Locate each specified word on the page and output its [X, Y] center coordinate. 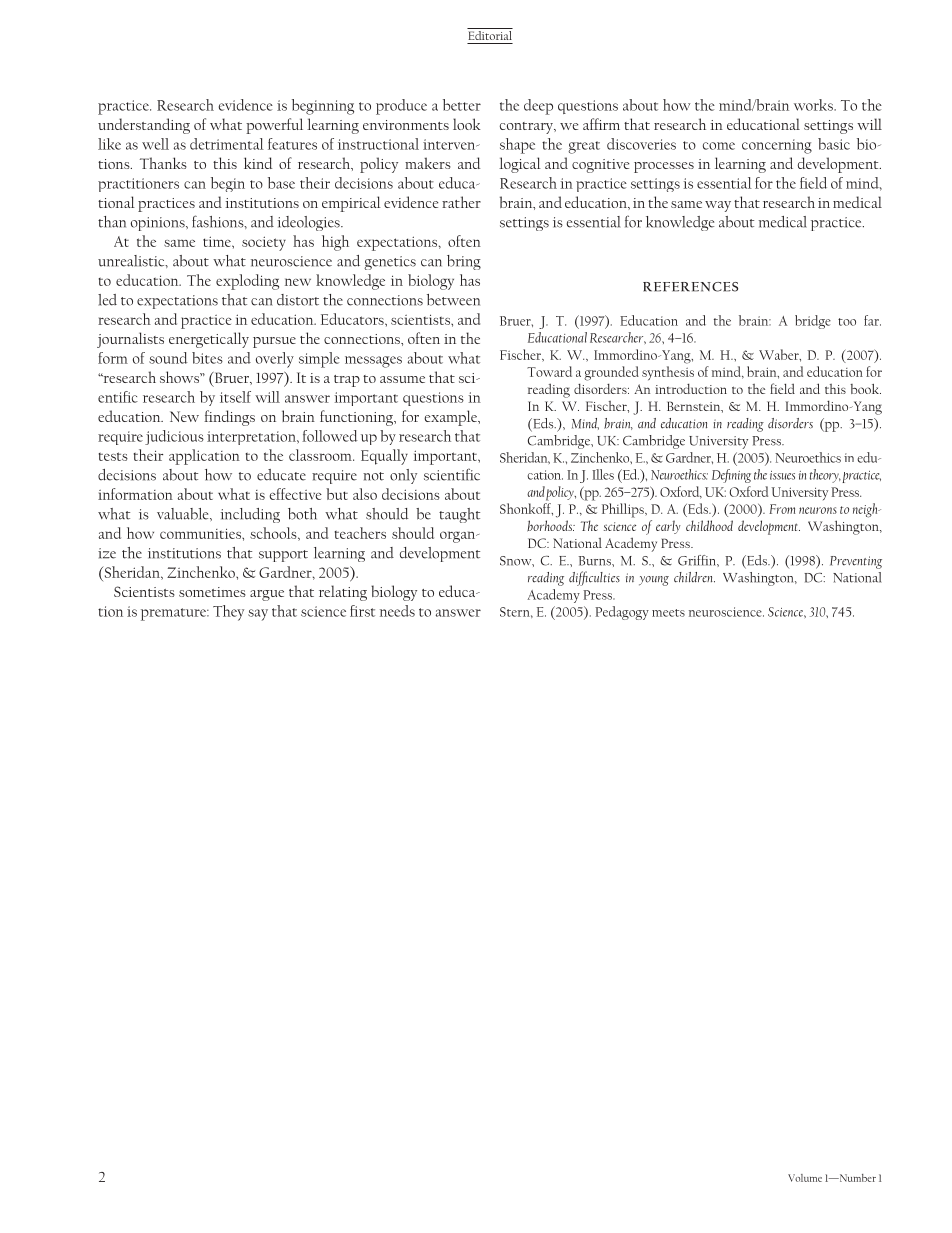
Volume [805, 1178]
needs [397, 611]
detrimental [227, 144]
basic [834, 144]
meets [668, 613]
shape [517, 146]
